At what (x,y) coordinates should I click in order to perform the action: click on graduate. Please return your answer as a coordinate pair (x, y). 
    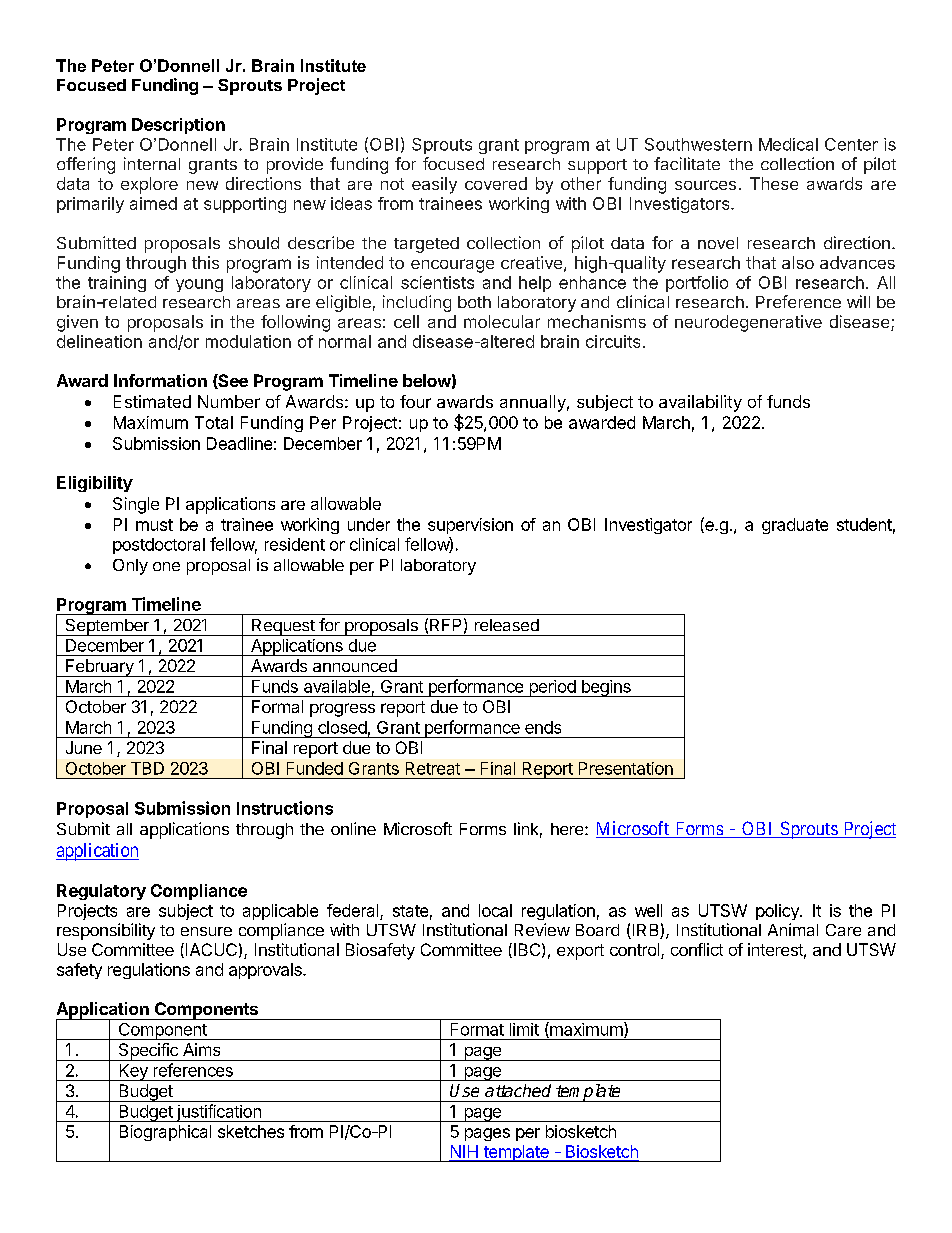
    Looking at the image, I should click on (795, 526).
